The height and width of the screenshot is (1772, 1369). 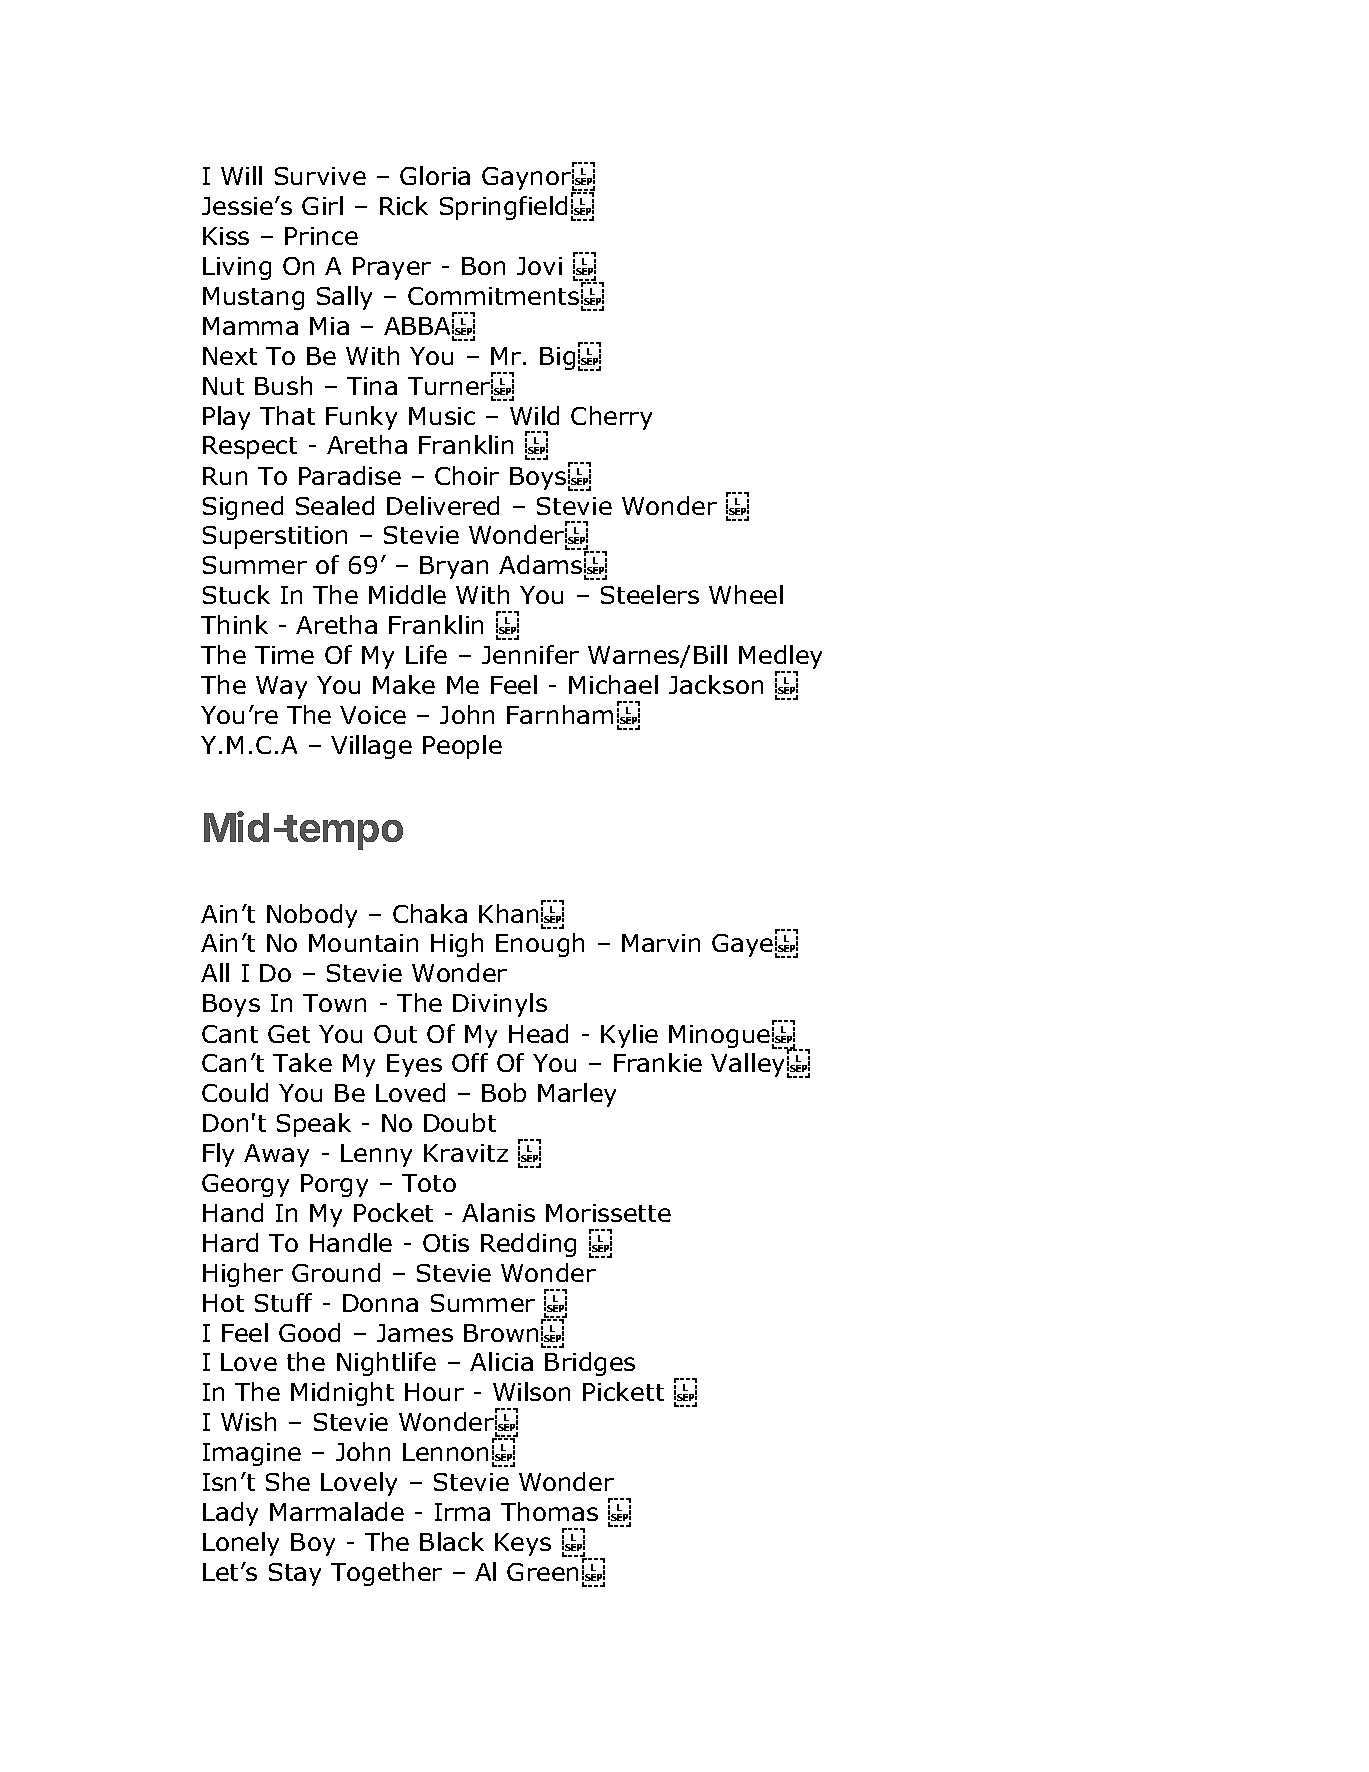 I want to click on Superstition, so click(x=275, y=537).
